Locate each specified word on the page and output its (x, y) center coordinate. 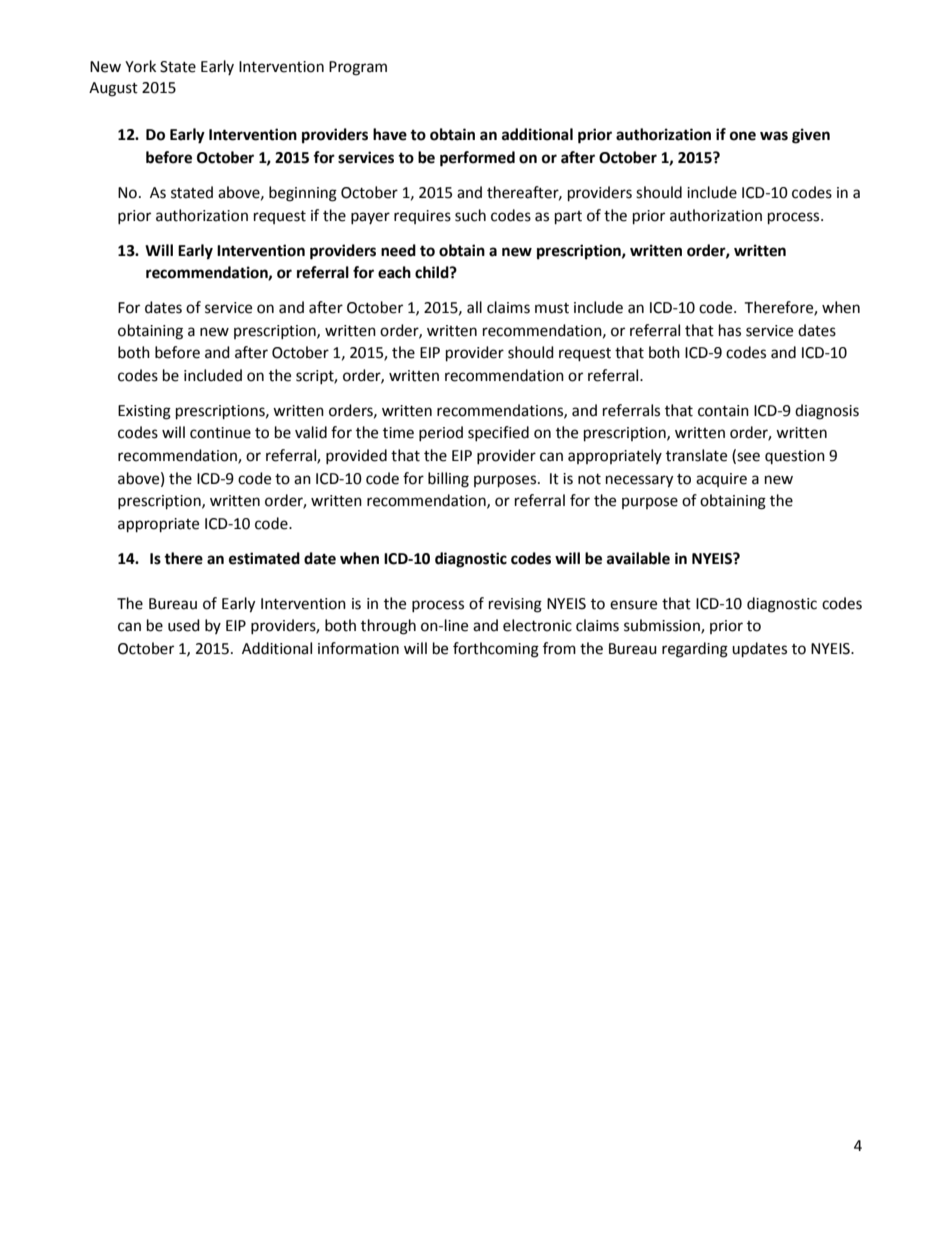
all (474, 307)
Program (358, 68)
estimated (264, 558)
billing (448, 480)
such (470, 215)
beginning (303, 194)
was (774, 136)
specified (498, 433)
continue (220, 433)
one (743, 136)
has (730, 330)
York (140, 66)
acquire (721, 480)
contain (723, 411)
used (184, 625)
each (394, 272)
